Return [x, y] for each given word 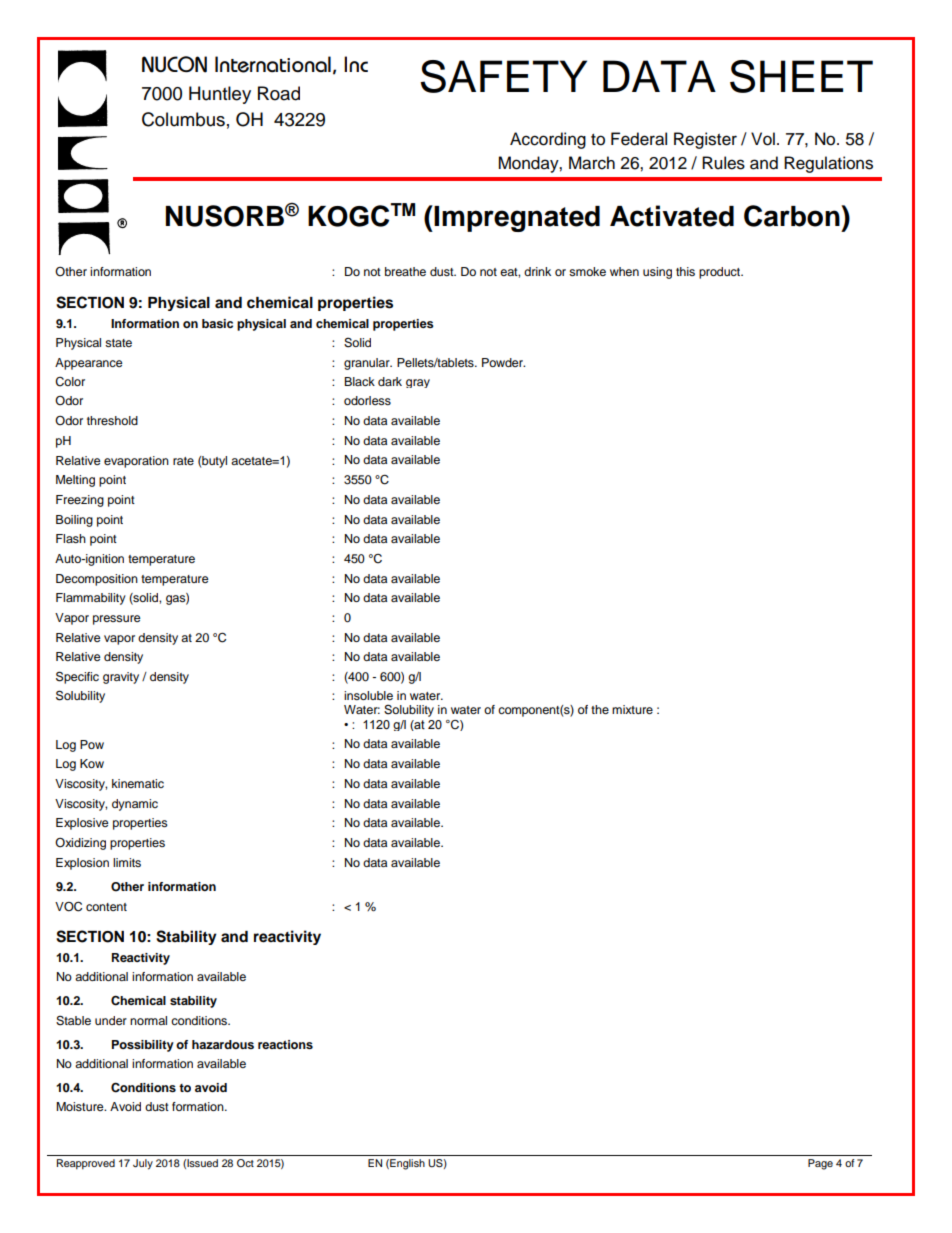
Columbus [183, 119]
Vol [763, 139]
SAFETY [503, 76]
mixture [632, 709]
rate [183, 461]
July [143, 1164]
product [721, 273]
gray [418, 383]
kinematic [138, 783]
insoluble [368, 695]
